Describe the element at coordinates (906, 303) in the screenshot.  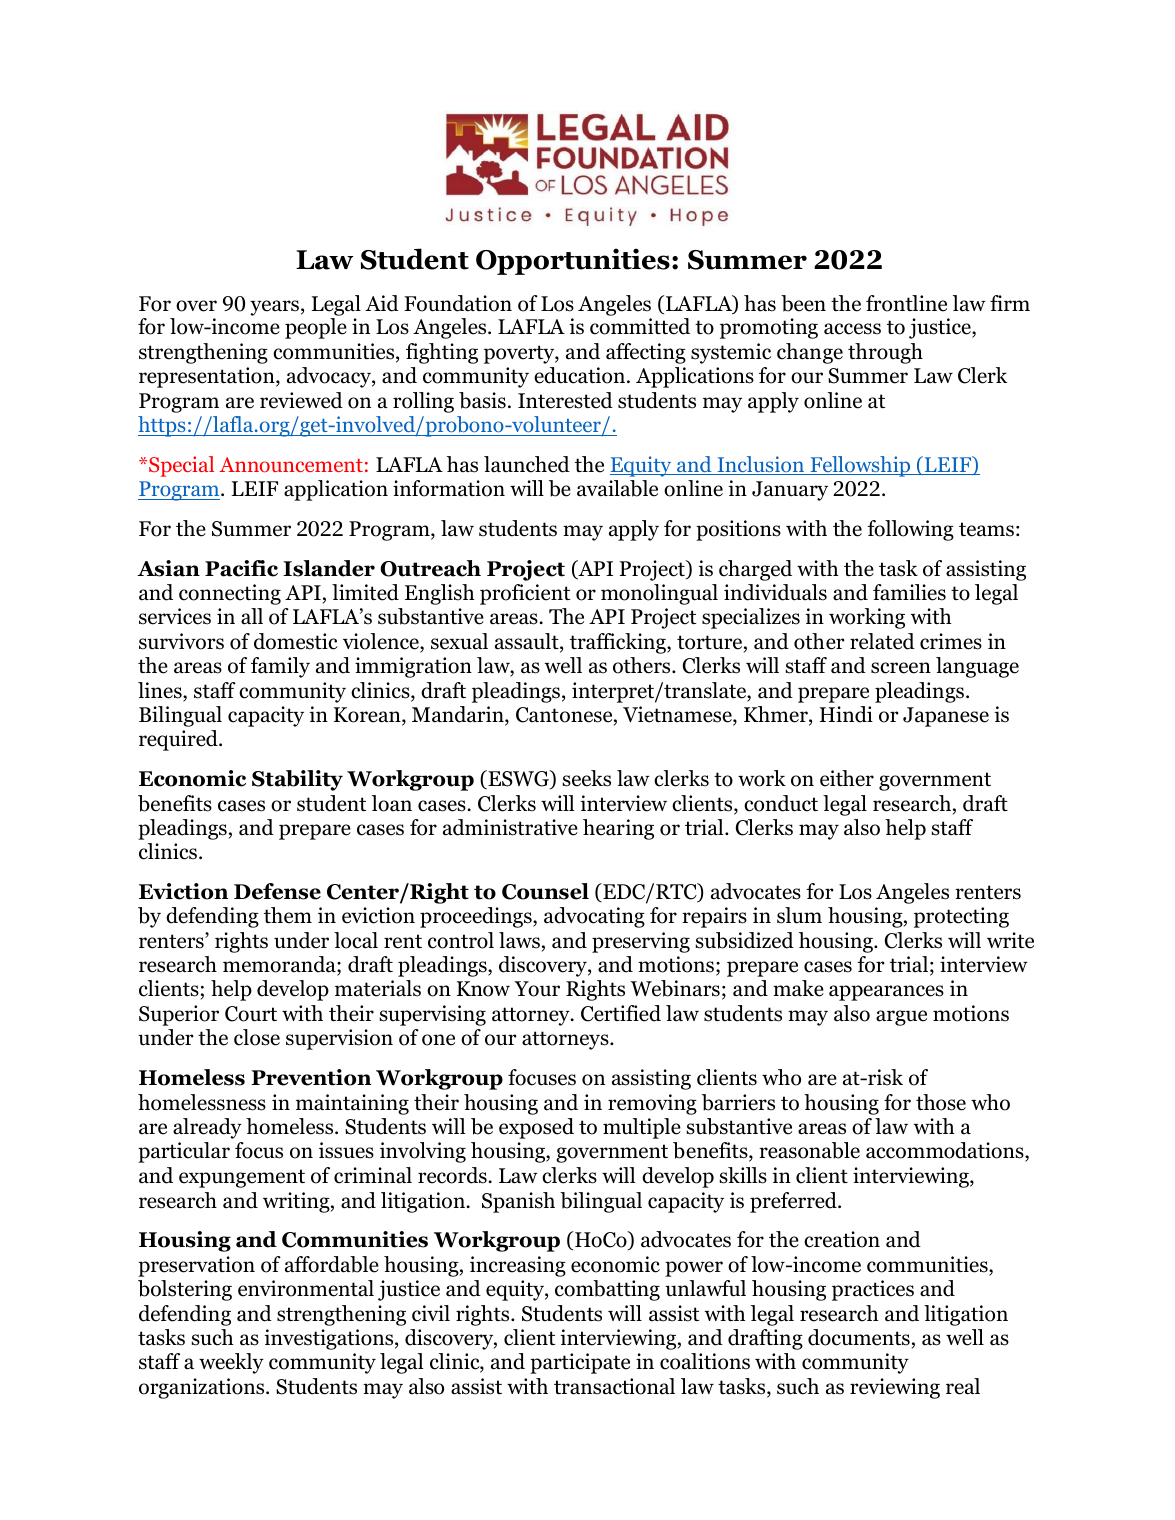
I see `frontline` at that location.
